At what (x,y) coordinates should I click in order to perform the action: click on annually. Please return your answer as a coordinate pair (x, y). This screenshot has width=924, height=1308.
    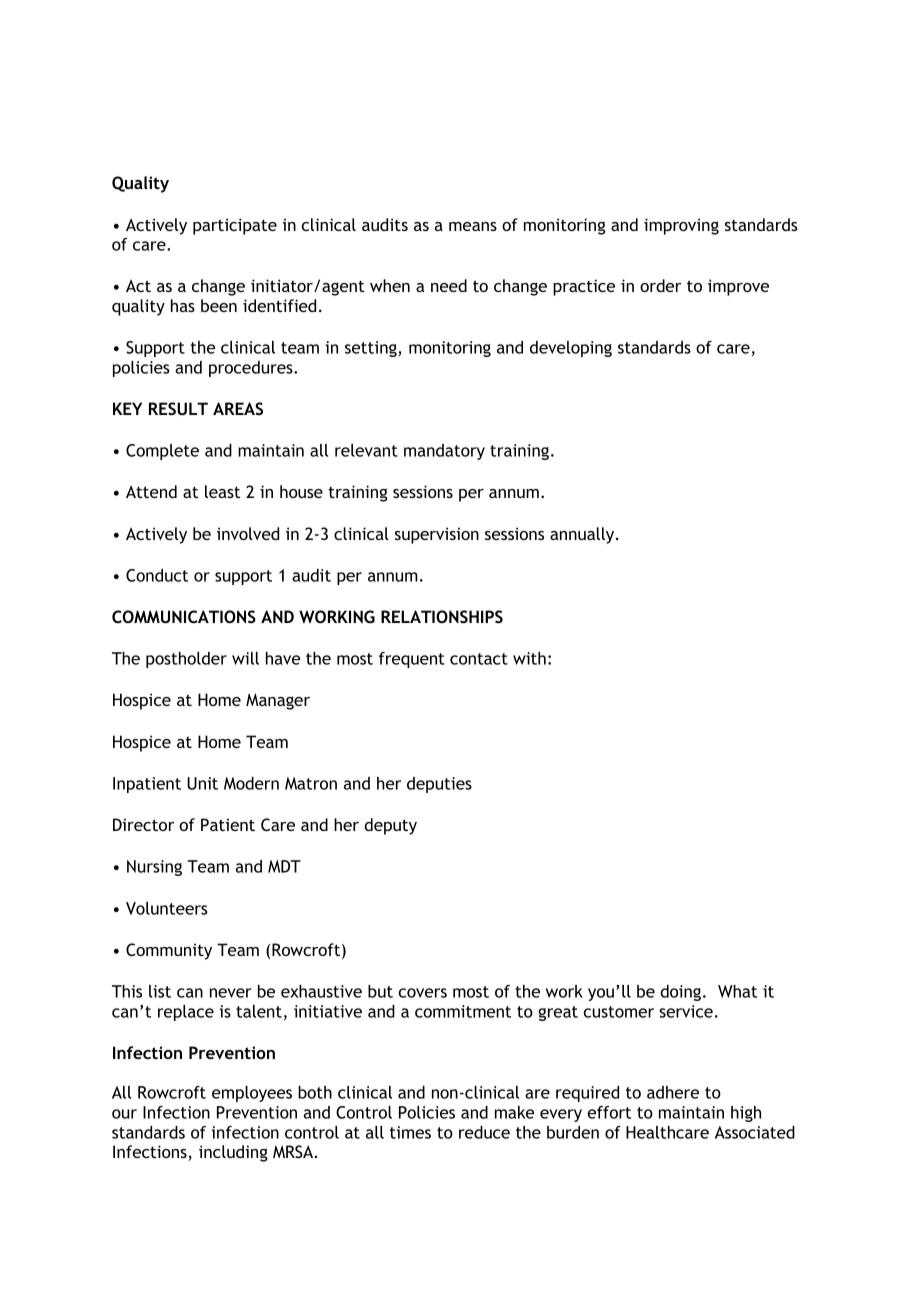
    Looking at the image, I should click on (583, 535).
